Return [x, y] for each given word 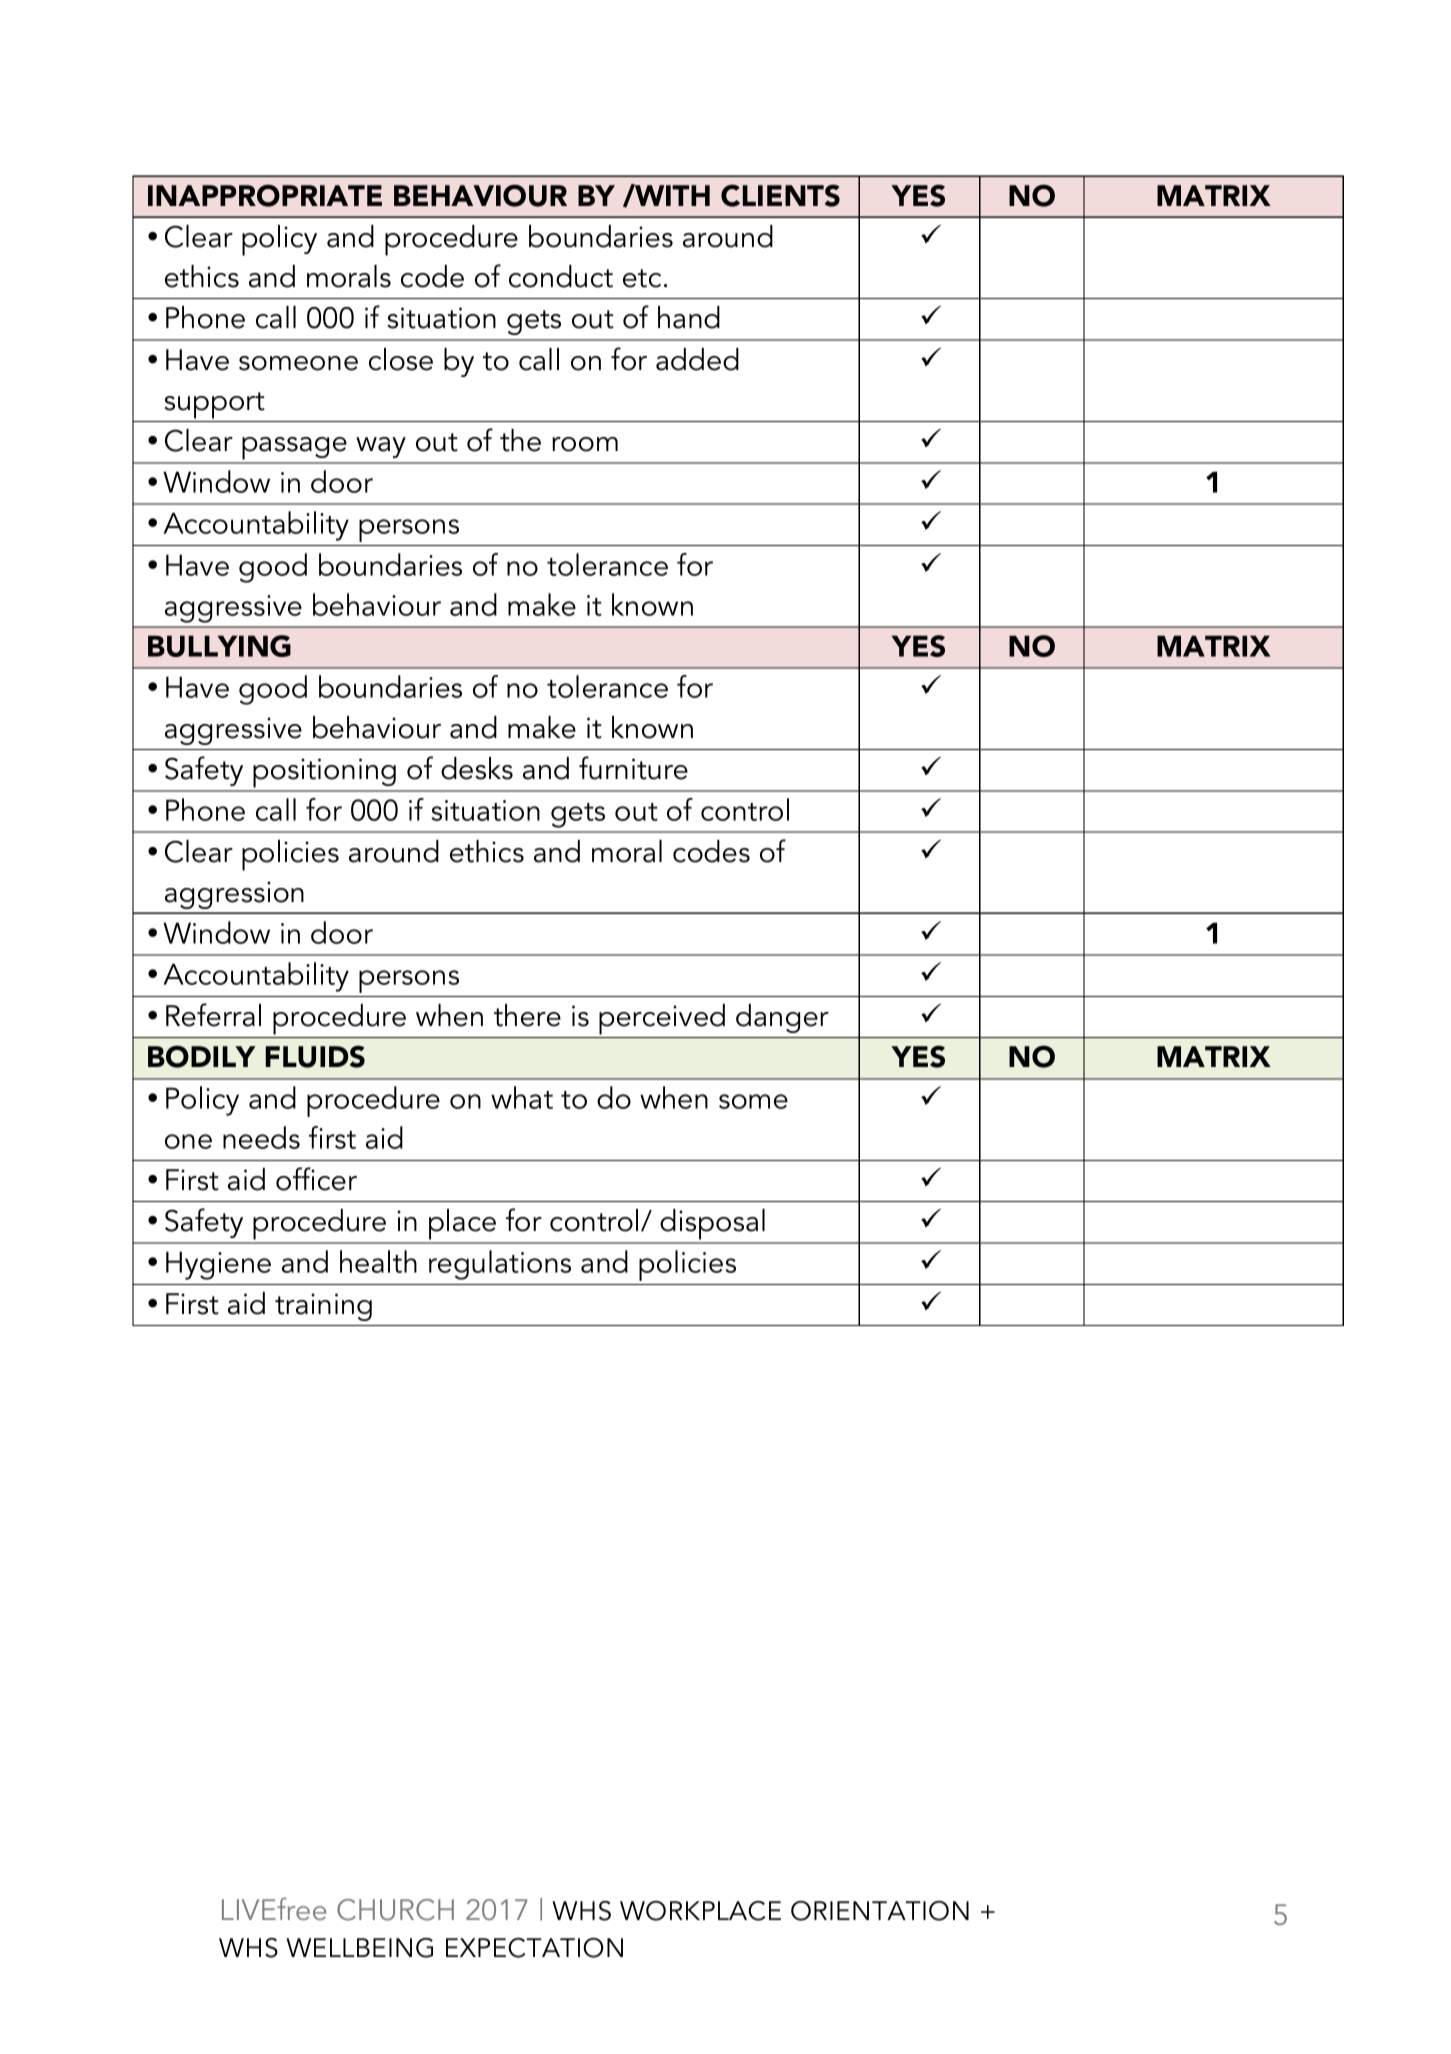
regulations [500, 1265]
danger [782, 1018]
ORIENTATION [880, 1911]
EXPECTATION [534, 1948]
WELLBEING [359, 1948]
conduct [561, 276]
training [323, 1307]
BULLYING [219, 646]
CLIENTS [780, 195]
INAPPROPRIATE [265, 195]
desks [477, 768]
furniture [633, 768]
